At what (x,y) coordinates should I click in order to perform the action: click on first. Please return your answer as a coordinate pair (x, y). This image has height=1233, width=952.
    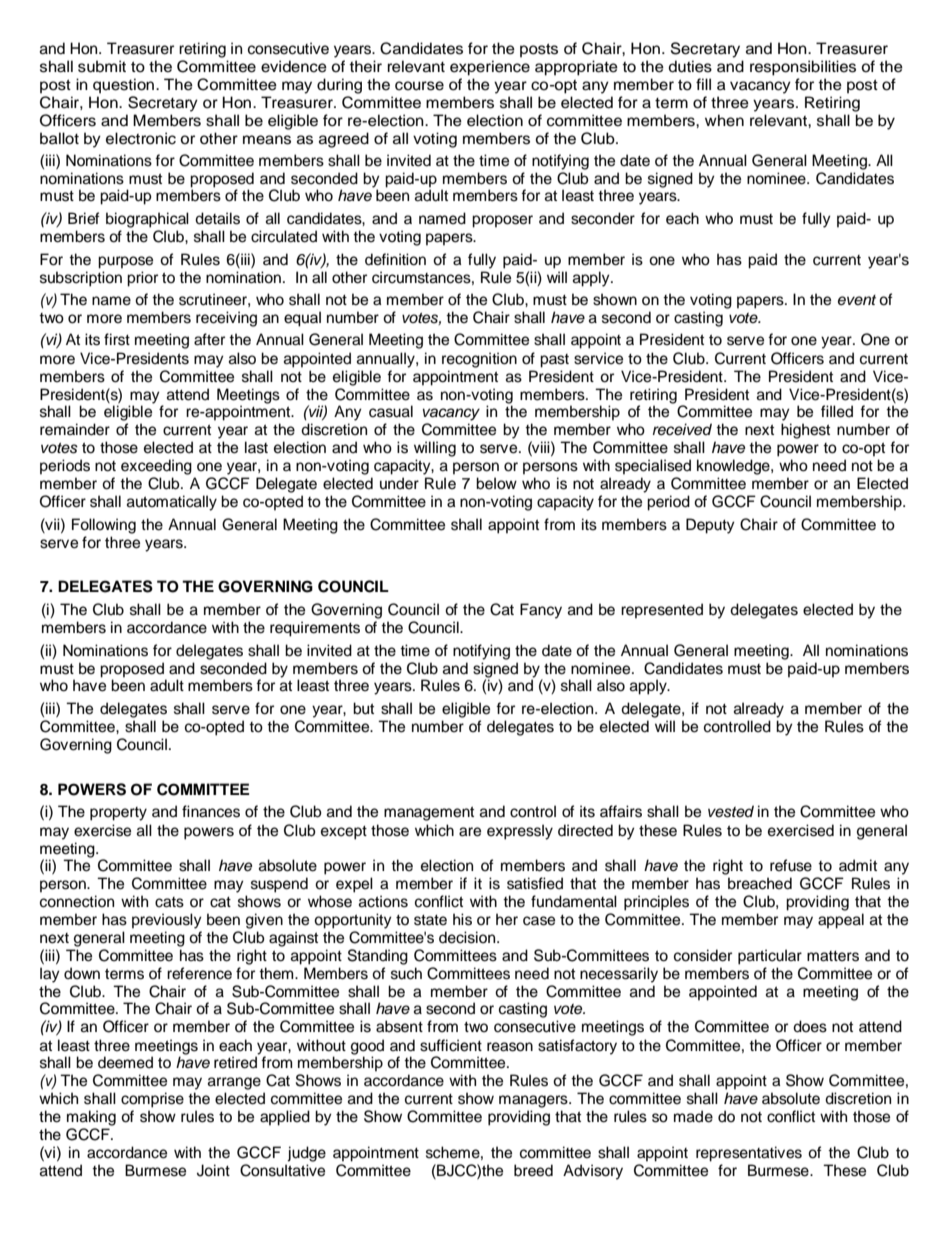
    Looking at the image, I should click on (117, 339).
